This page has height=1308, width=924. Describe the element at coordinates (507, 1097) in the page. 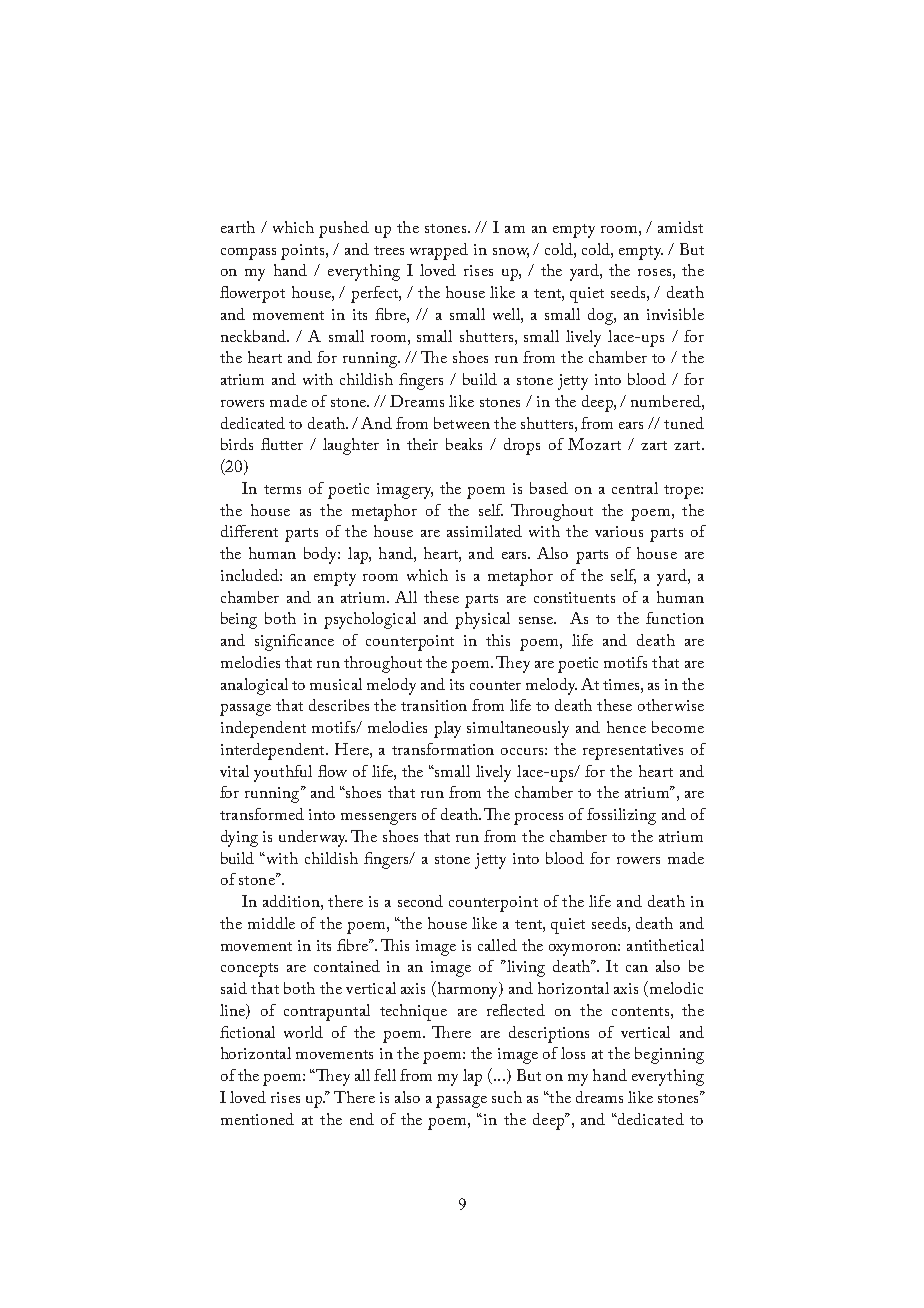

I see `such` at that location.
